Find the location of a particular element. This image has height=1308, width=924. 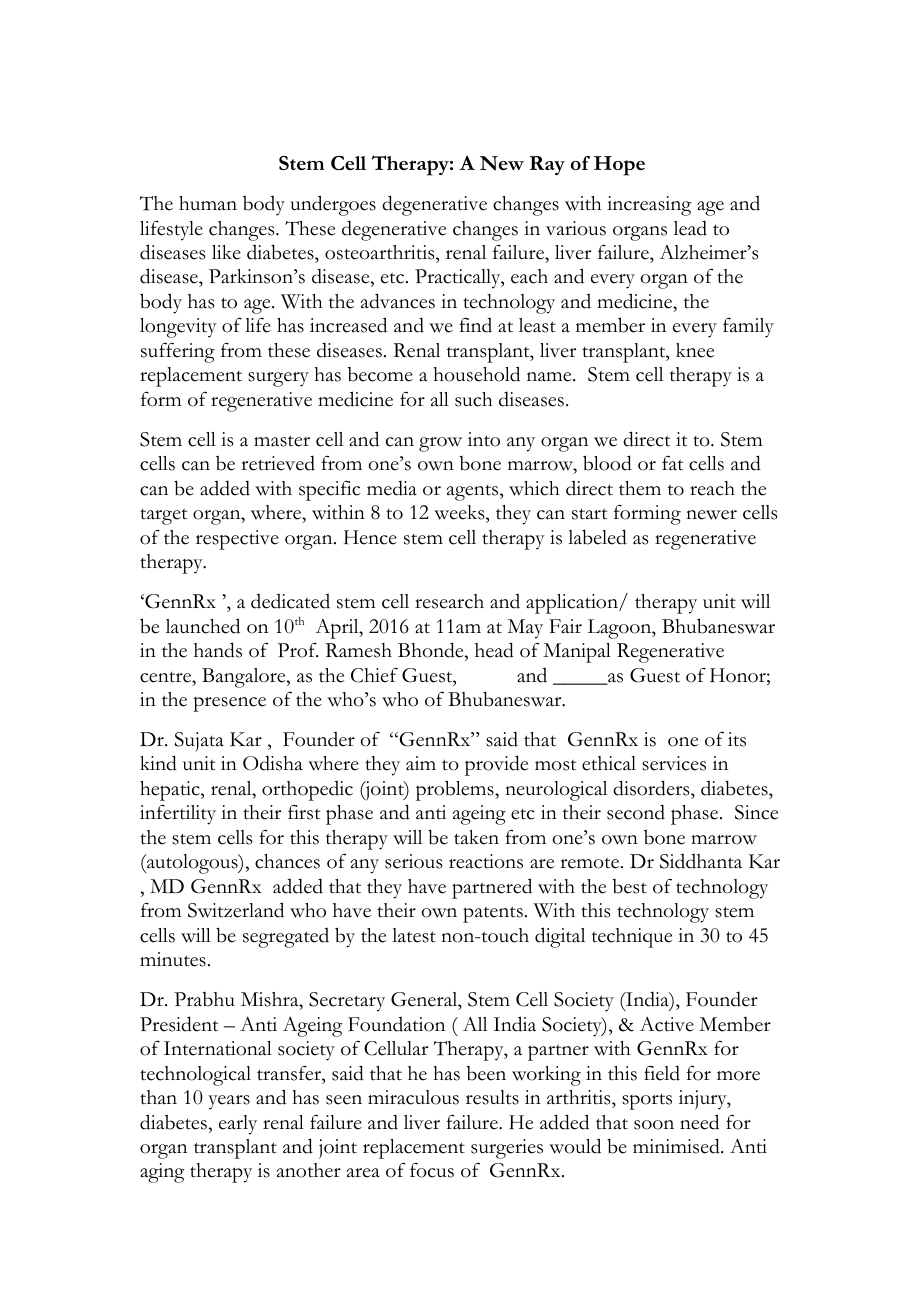

focus is located at coordinates (432, 1170).
